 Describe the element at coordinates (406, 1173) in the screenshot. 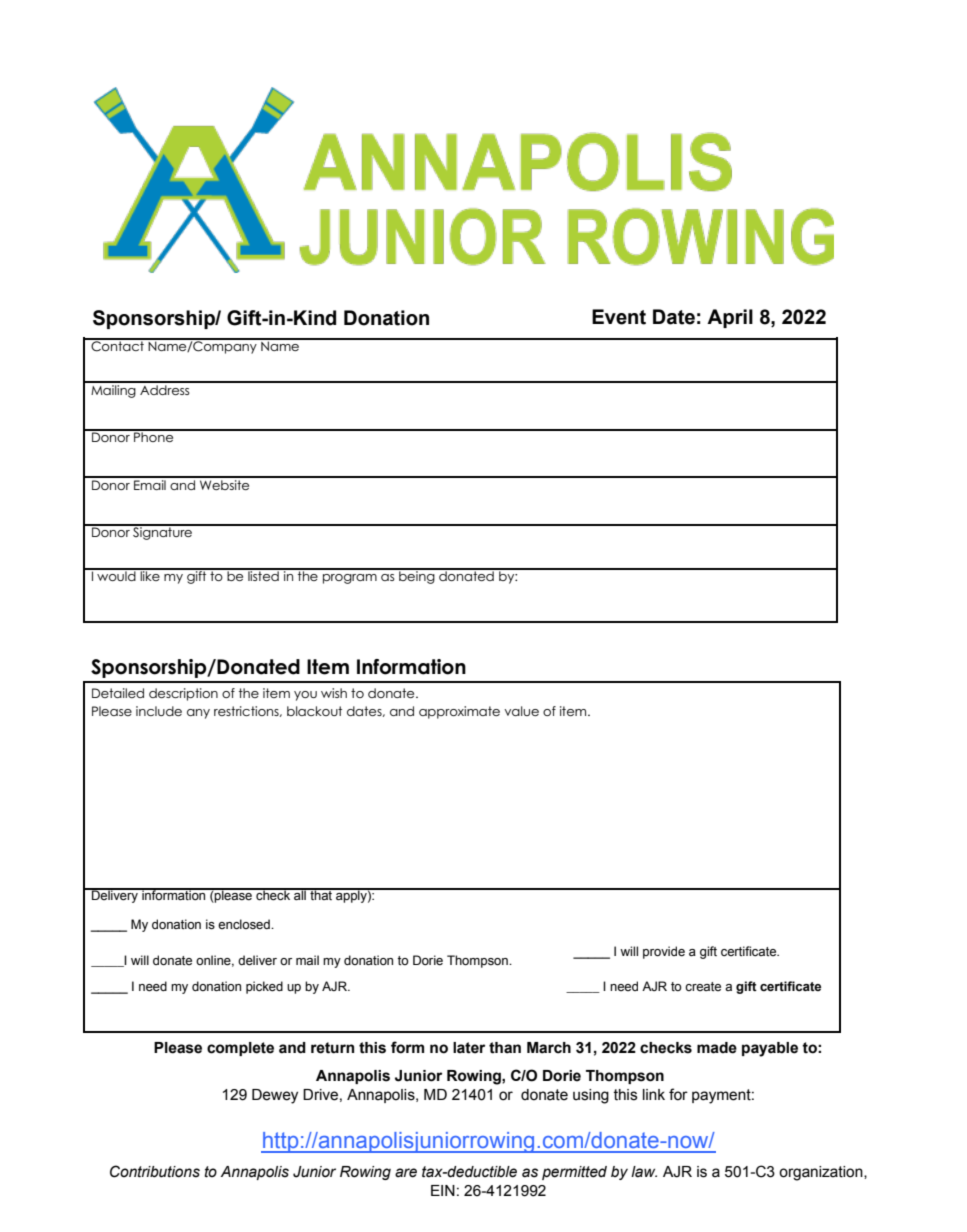

I see `are` at that location.
